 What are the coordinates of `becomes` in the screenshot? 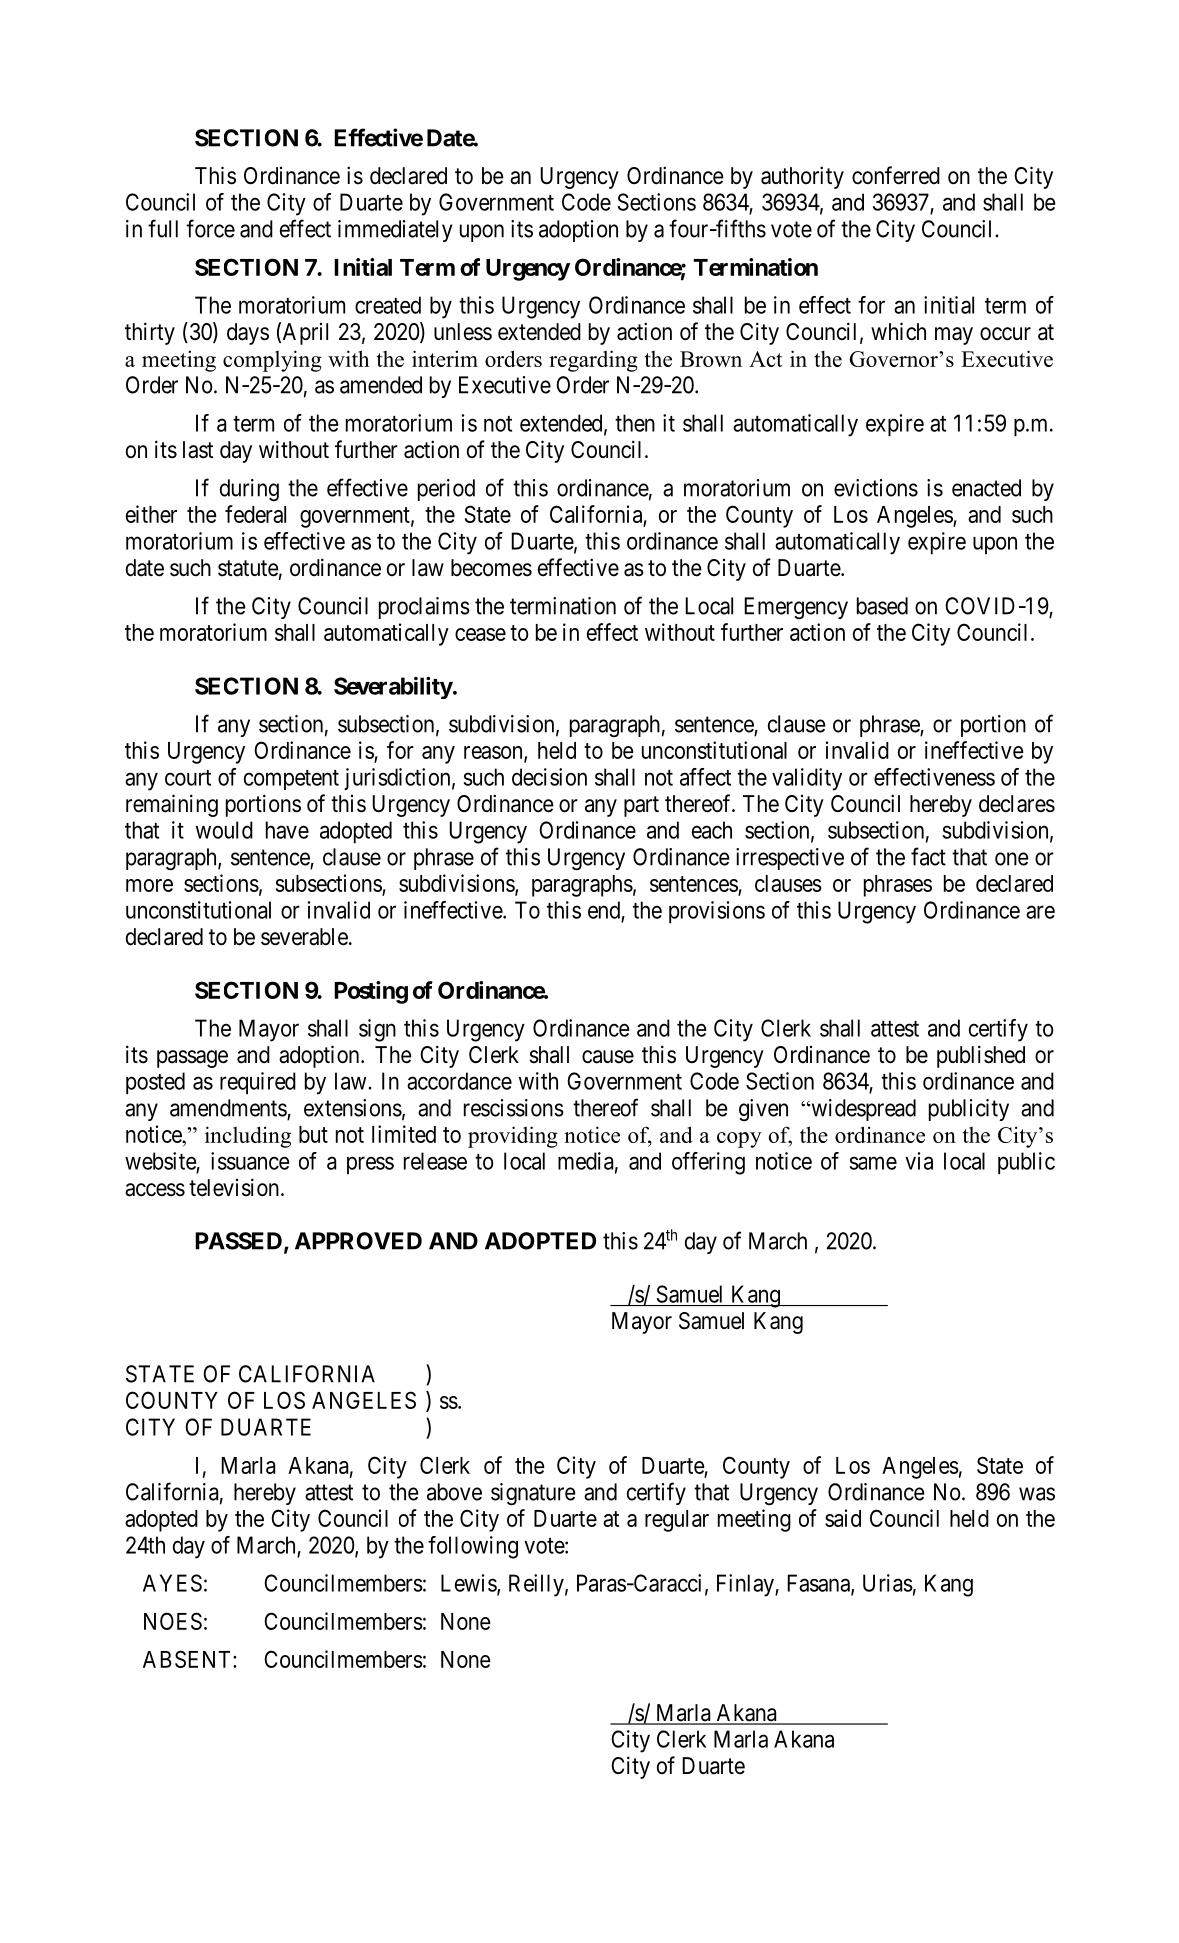 It's located at (491, 568).
